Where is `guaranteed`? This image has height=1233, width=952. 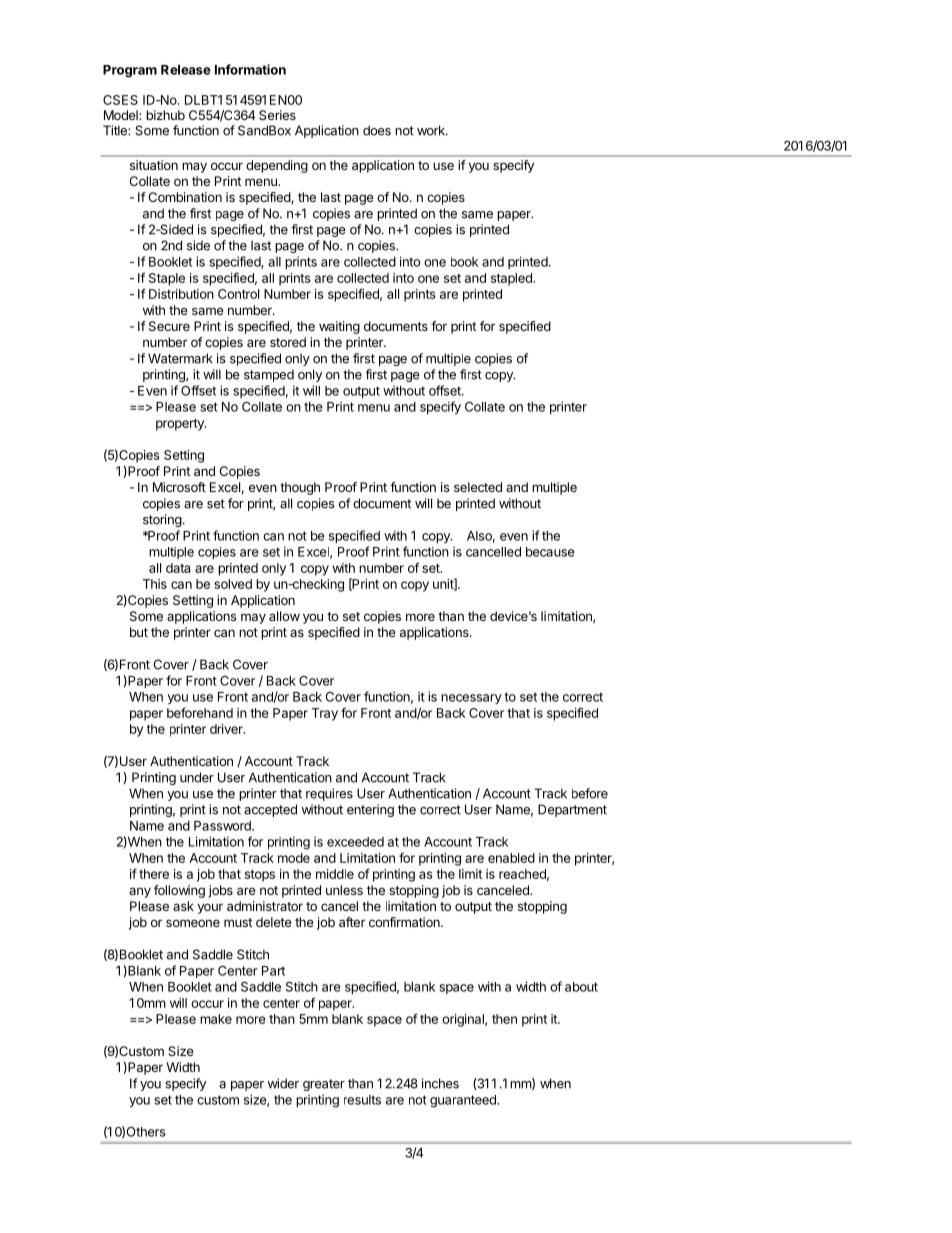 guaranteed is located at coordinates (464, 1101).
